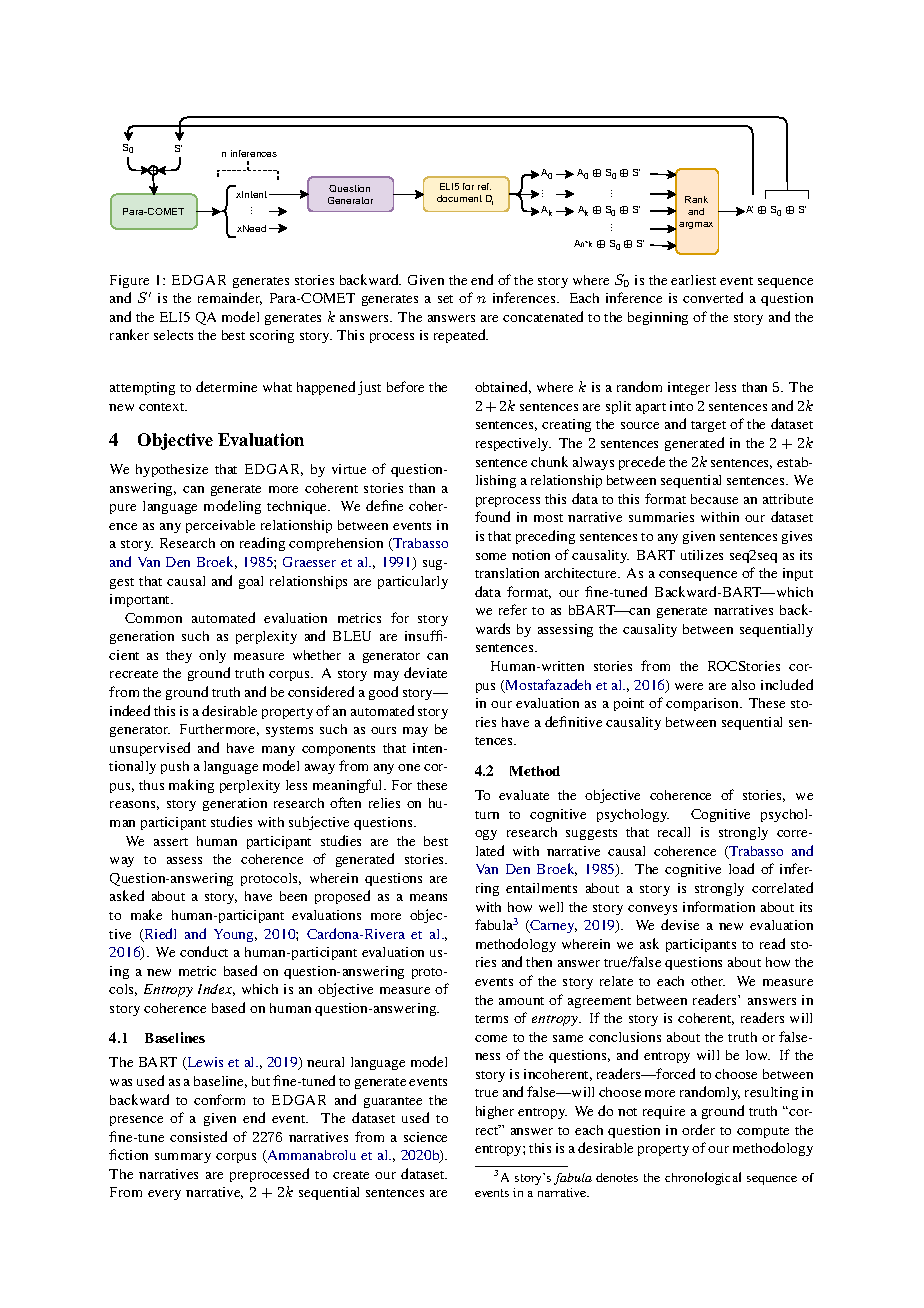 This document has width=924, height=1308. What do you see at coordinates (703, 1178) in the document?
I see `chronological` at bounding box center [703, 1178].
